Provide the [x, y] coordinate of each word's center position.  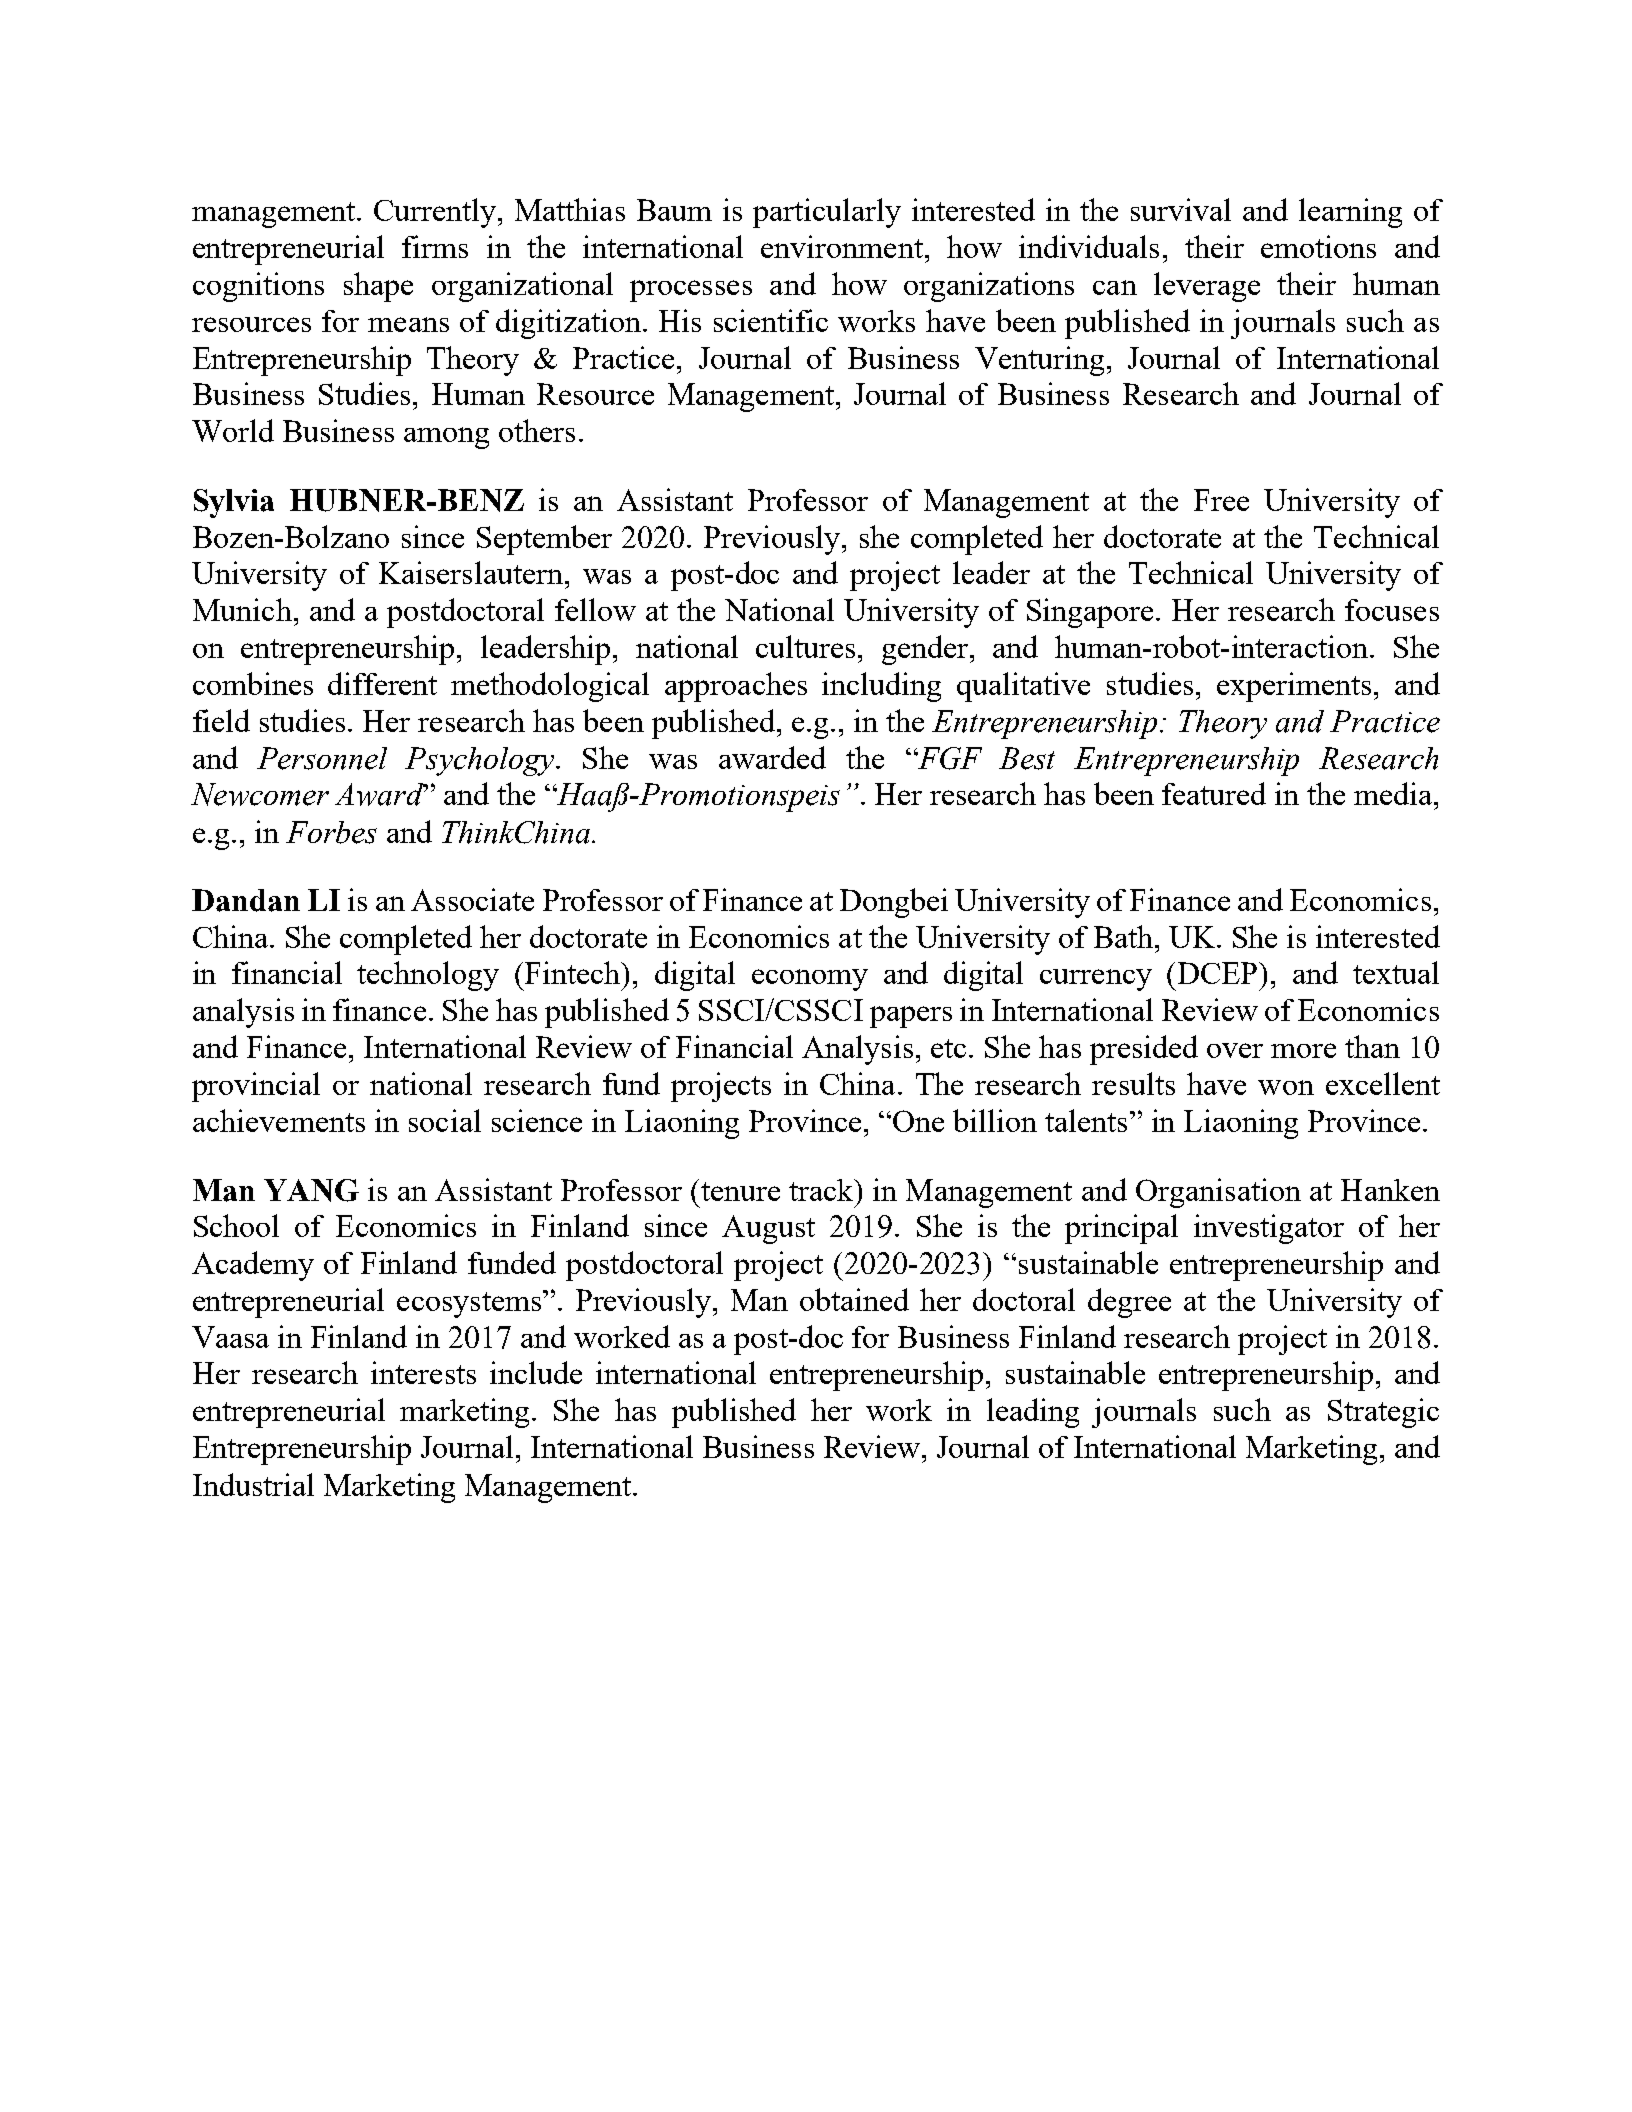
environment [842, 246]
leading [1033, 1413]
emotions [1318, 246]
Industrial [253, 1484]
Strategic [1383, 1413]
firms [435, 246]
